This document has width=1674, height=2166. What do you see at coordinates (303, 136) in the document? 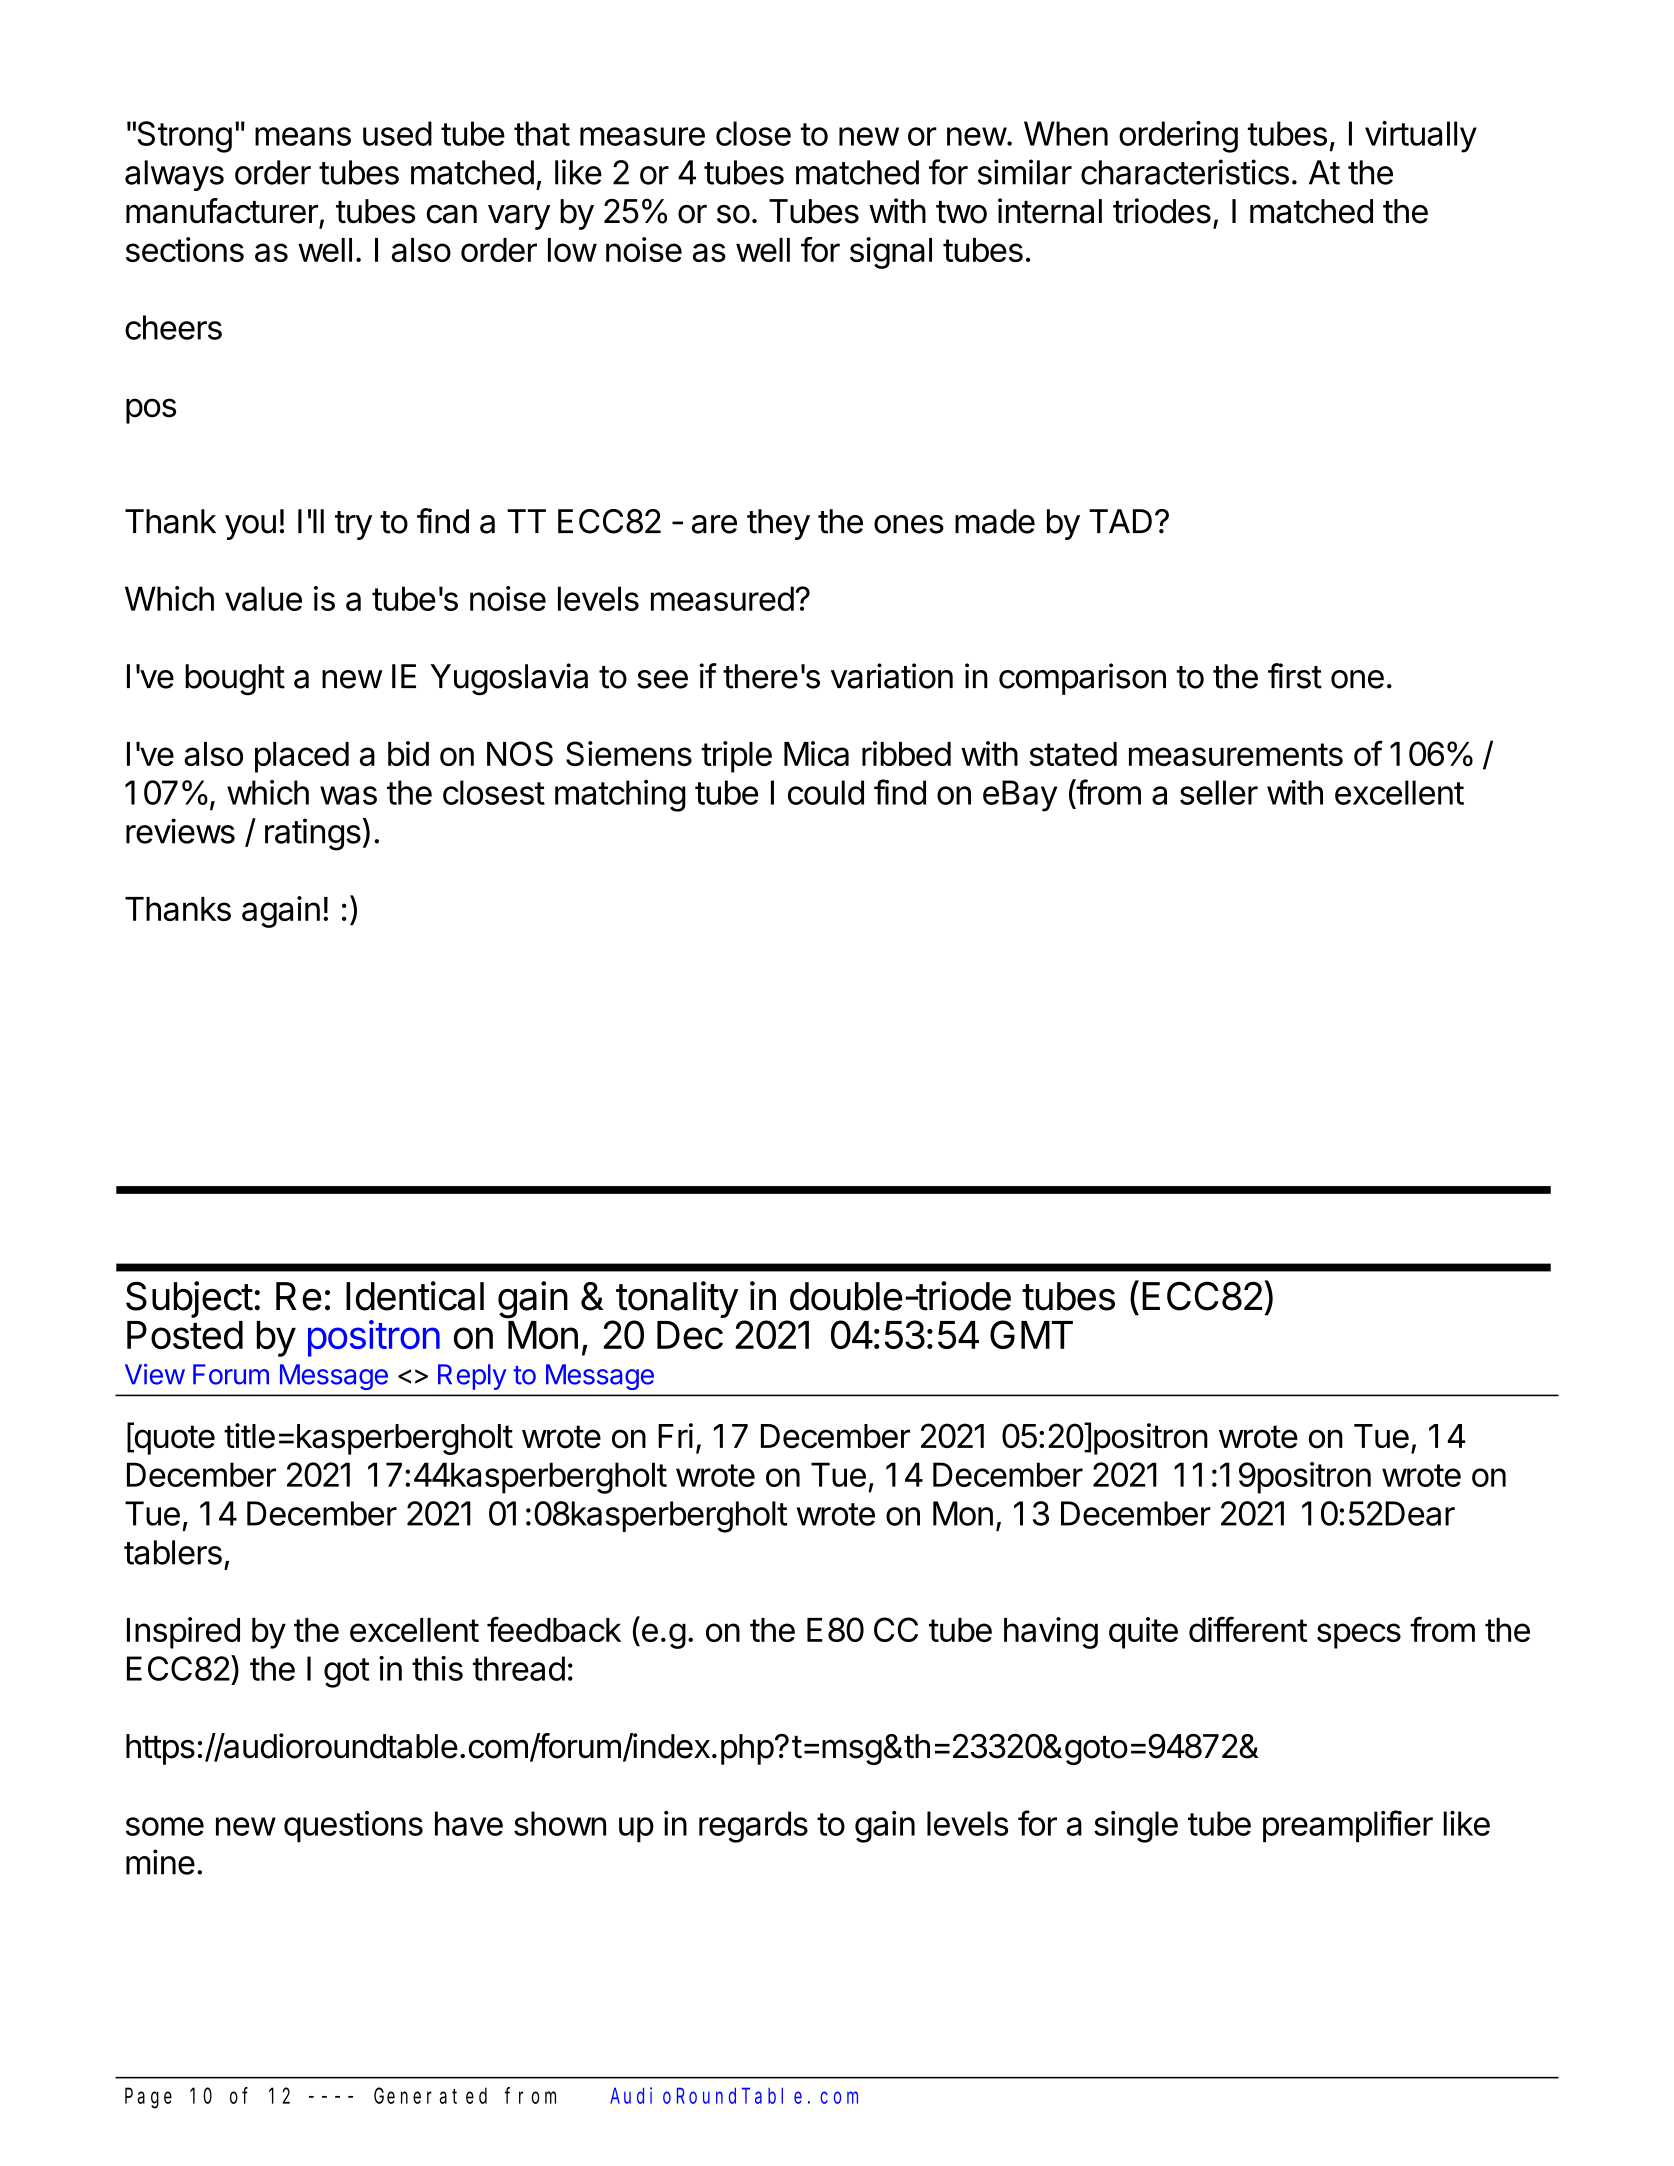
I see `means` at bounding box center [303, 136].
